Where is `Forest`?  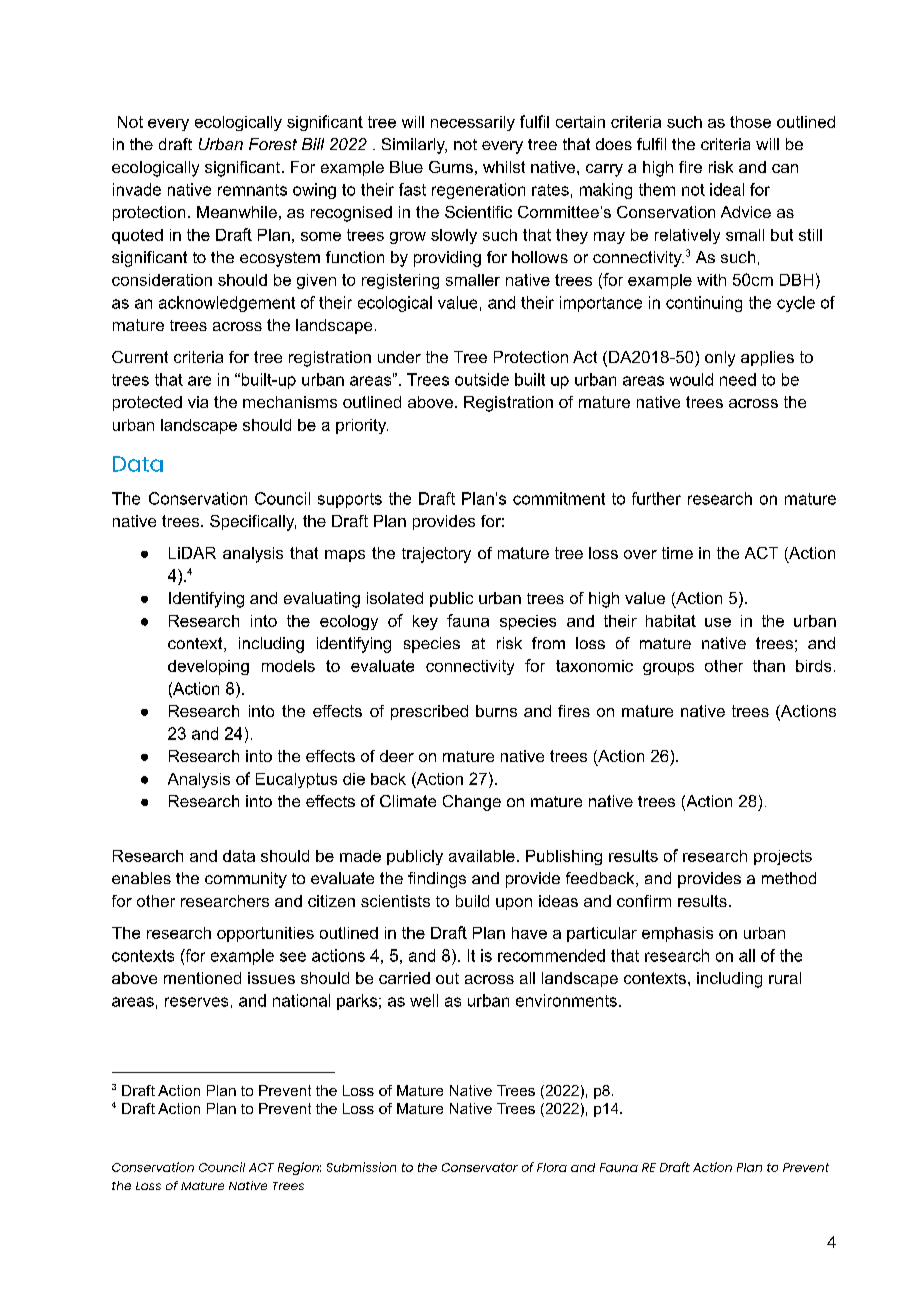
Forest is located at coordinates (273, 144).
